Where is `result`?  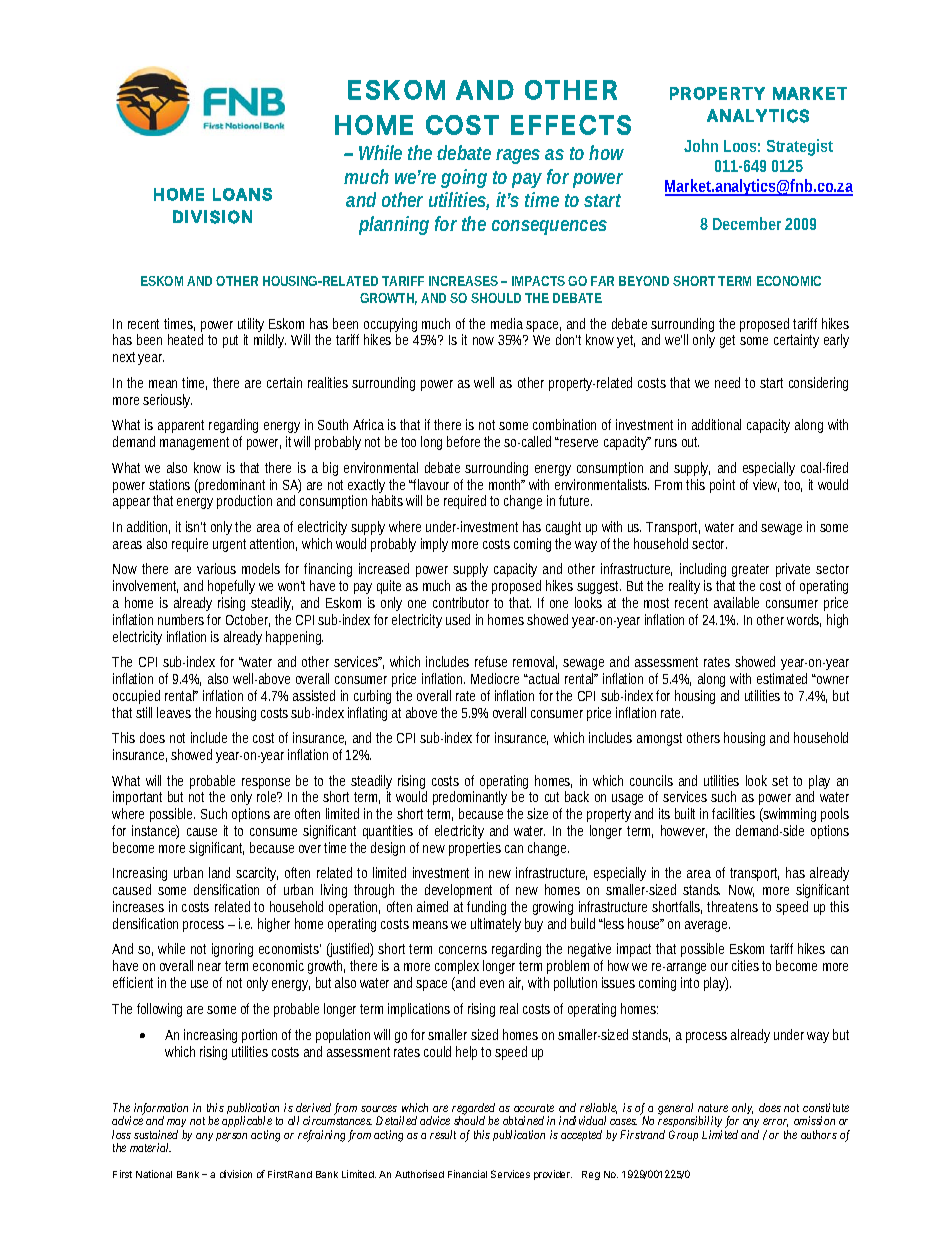 result is located at coordinates (443, 1134).
